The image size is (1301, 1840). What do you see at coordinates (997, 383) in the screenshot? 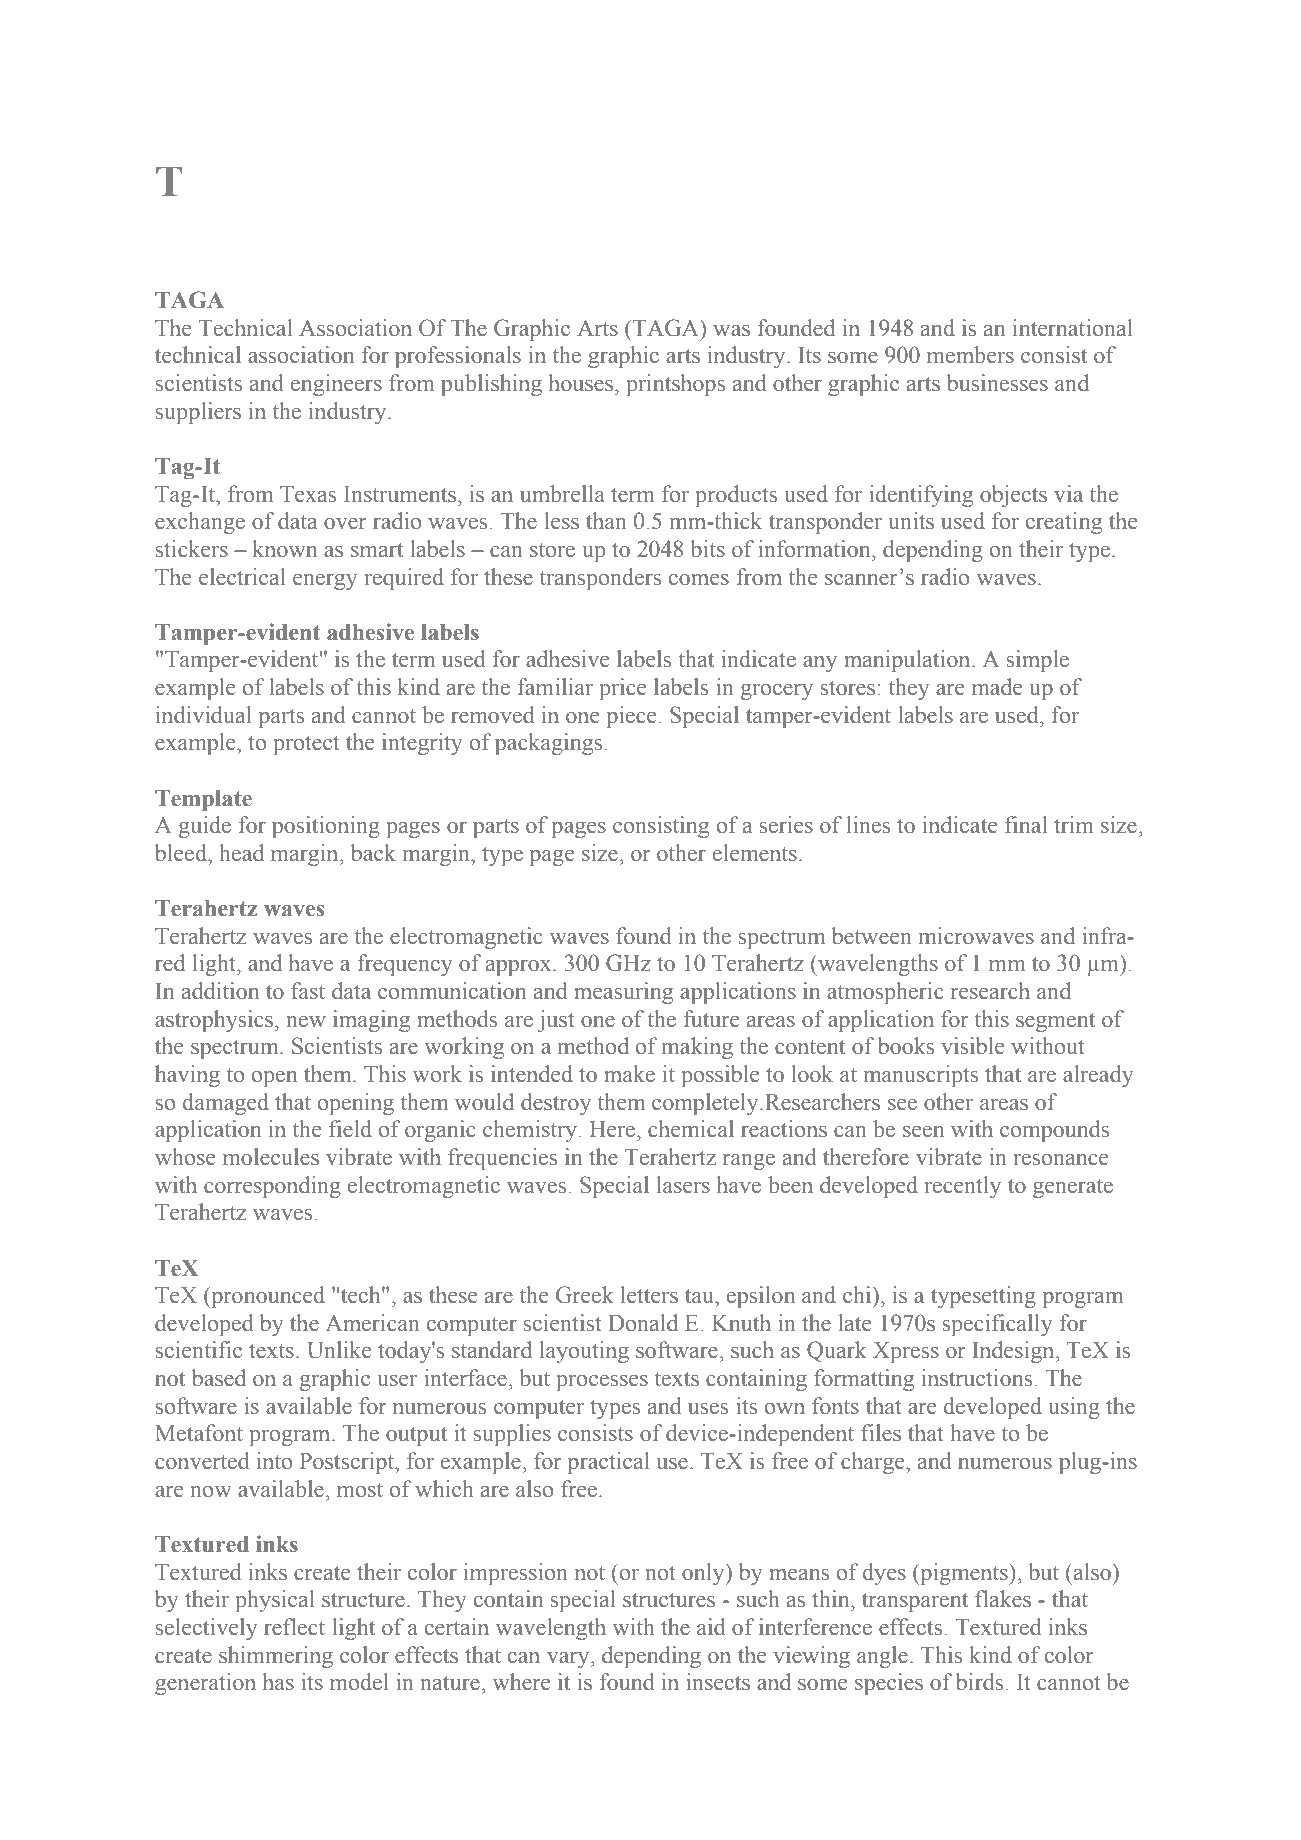
I see `businesses` at bounding box center [997, 383].
